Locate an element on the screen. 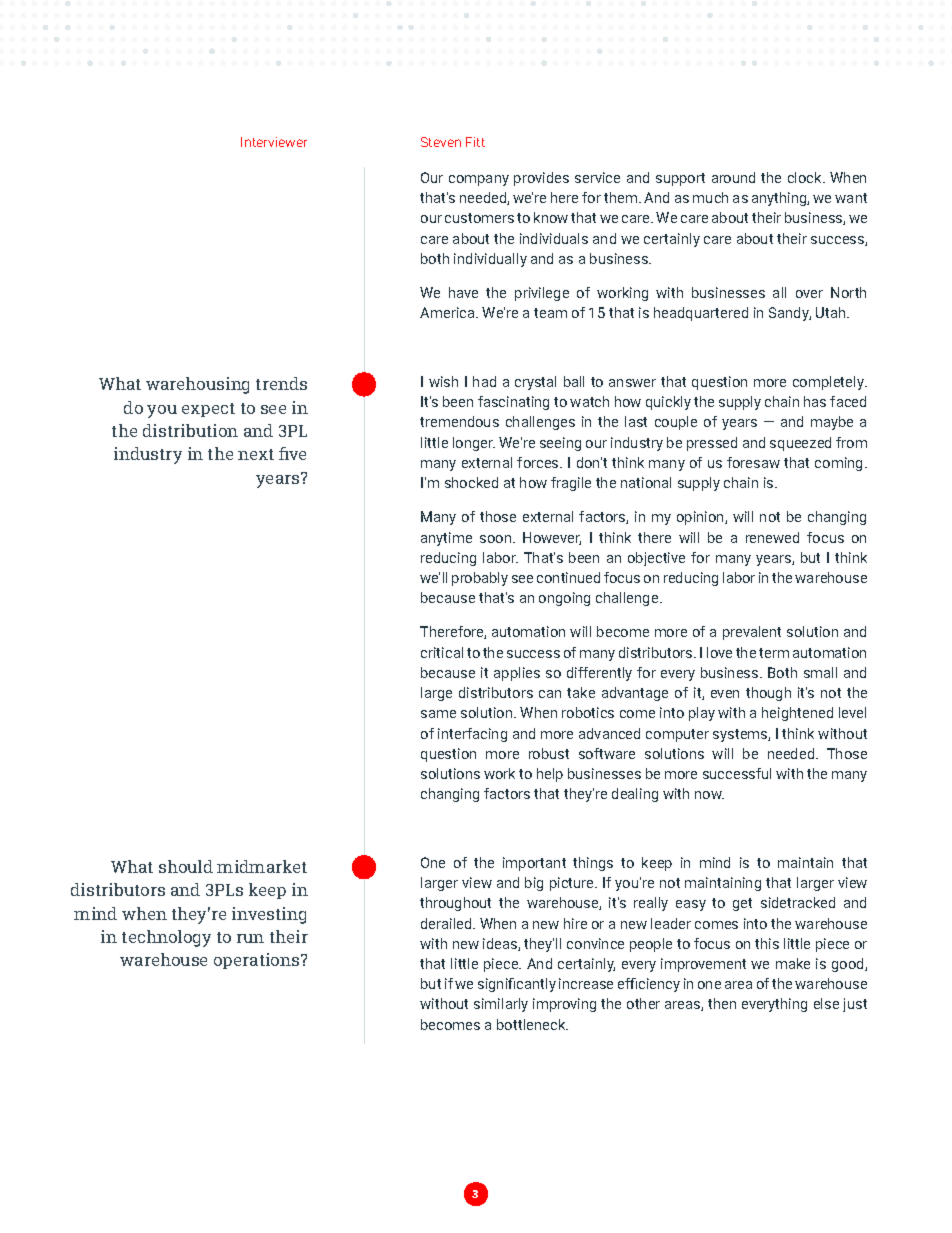 This screenshot has height=1233, width=952. forces is located at coordinates (539, 462).
